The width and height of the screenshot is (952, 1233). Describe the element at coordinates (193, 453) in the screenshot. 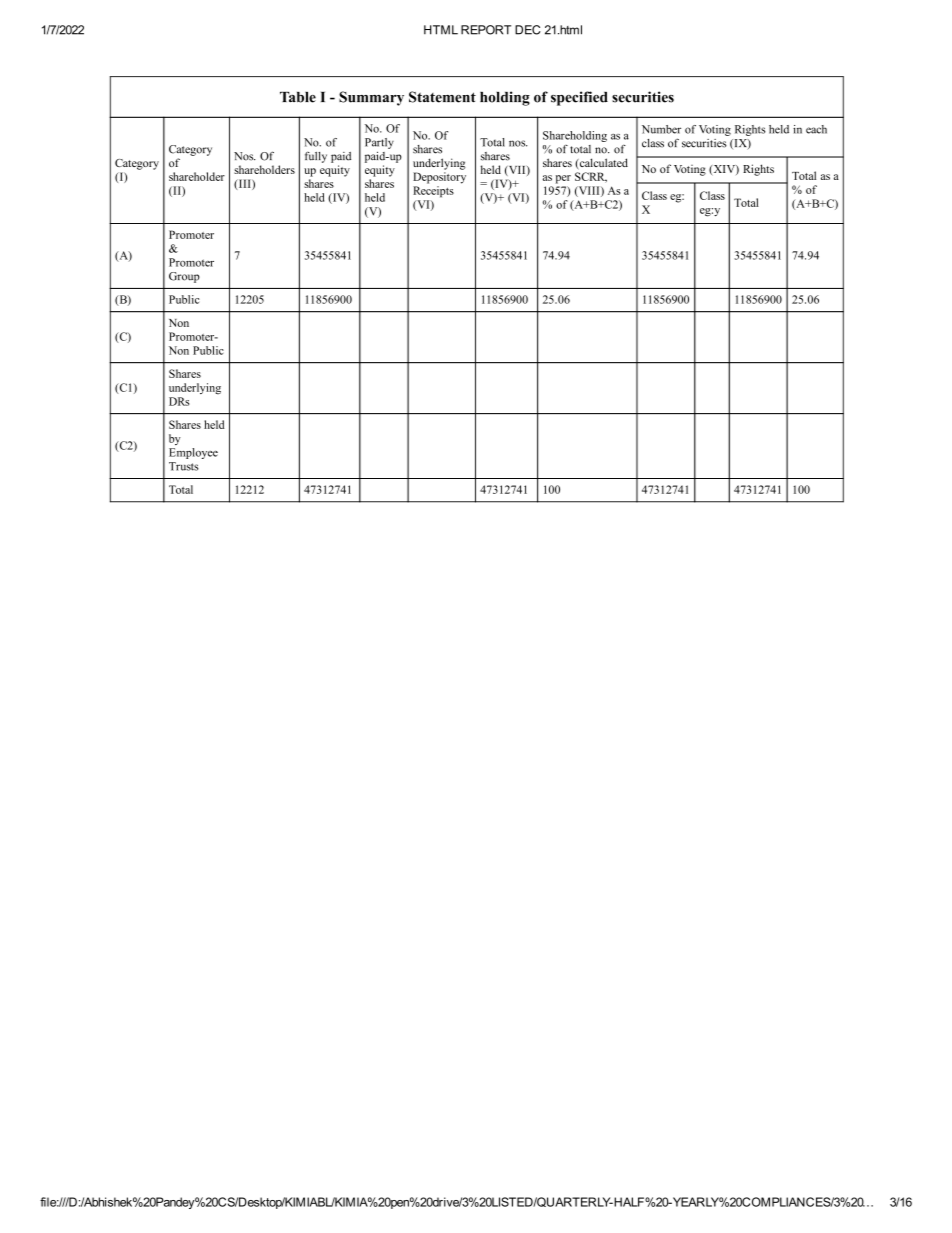

I see `Employee` at that location.
